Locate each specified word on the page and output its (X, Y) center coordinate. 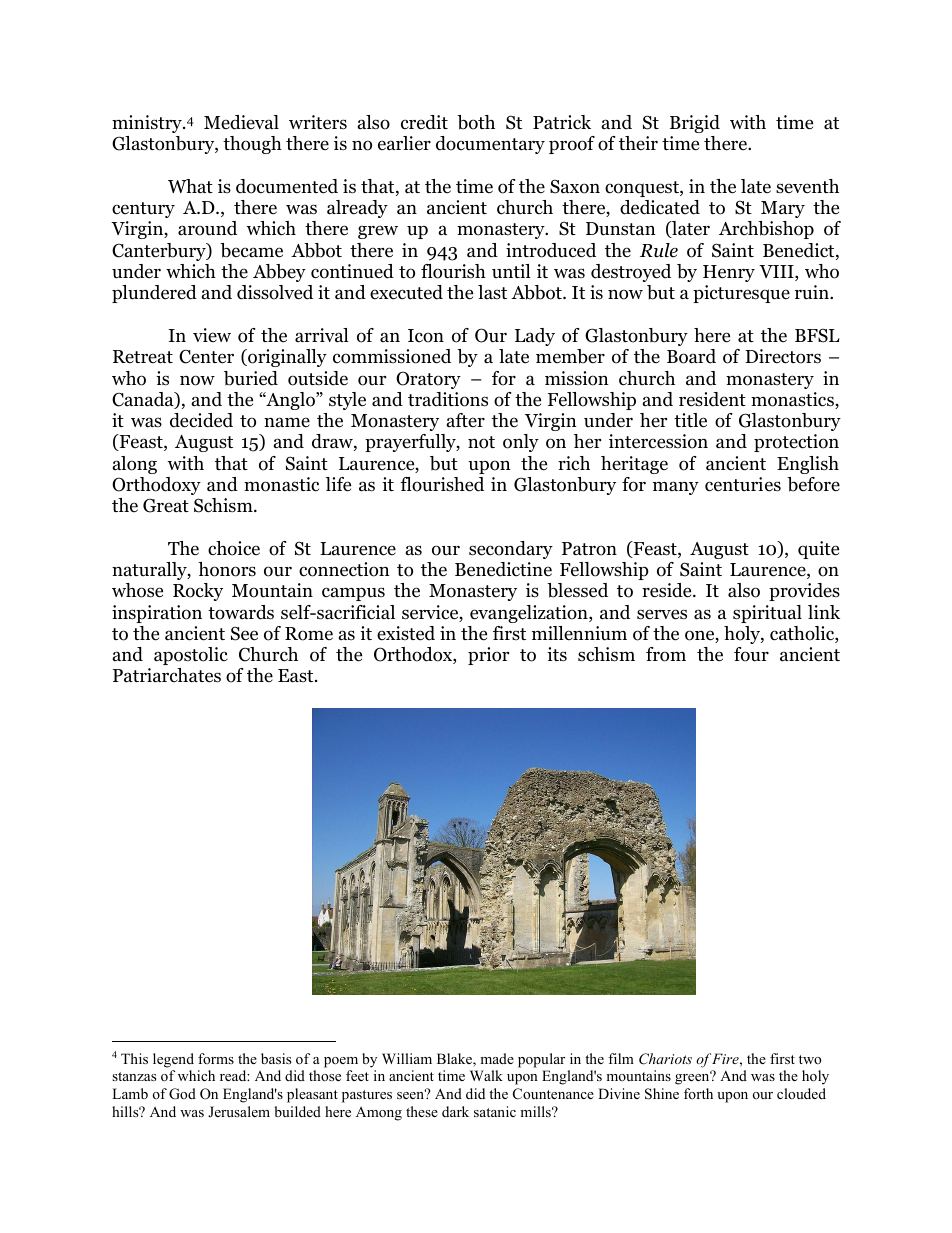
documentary (490, 145)
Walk (486, 1075)
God (182, 1094)
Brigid (695, 124)
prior (488, 656)
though (252, 145)
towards (241, 612)
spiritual (767, 614)
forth (698, 1093)
